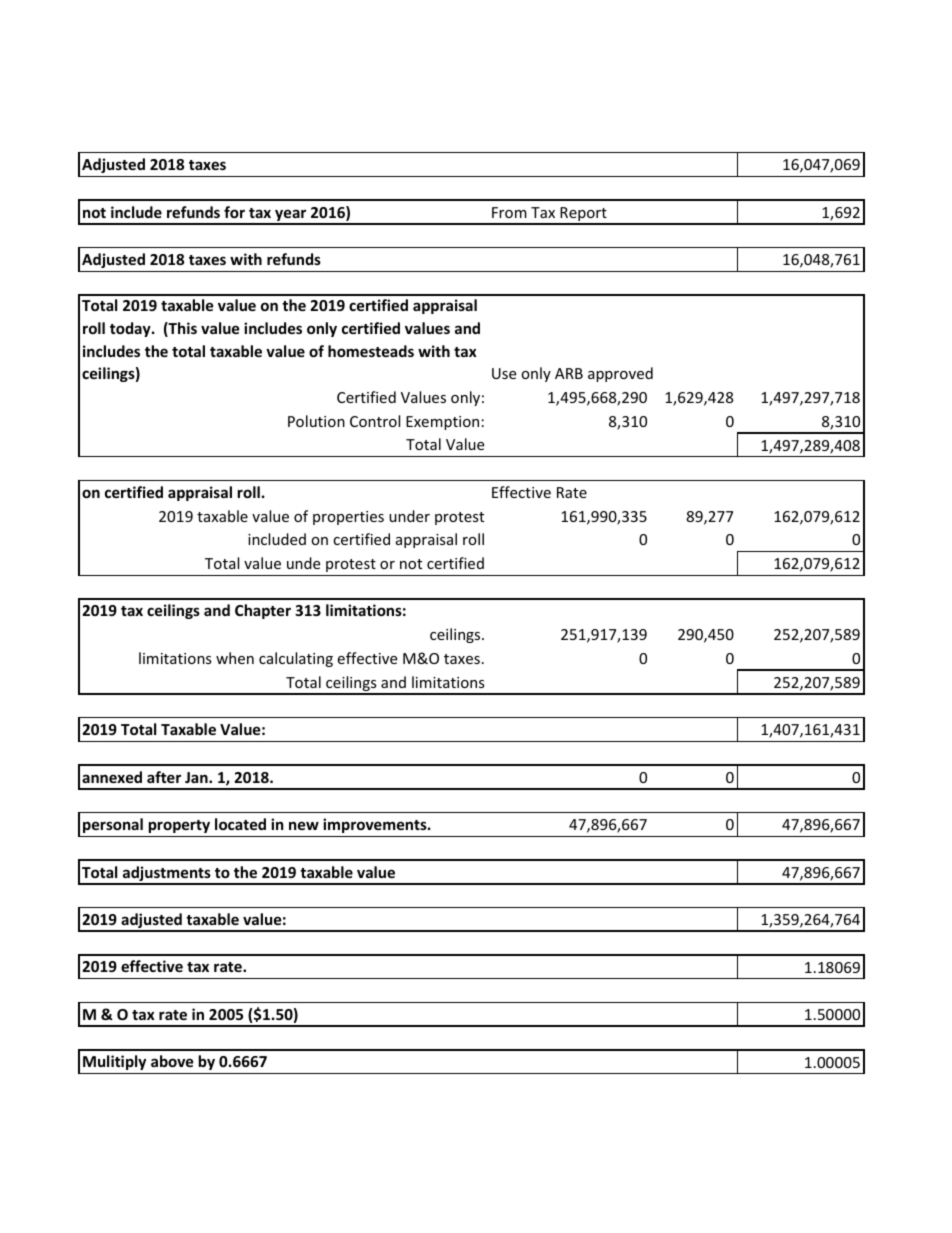  What do you see at coordinates (569, 373) in the screenshot?
I see `ARB` at bounding box center [569, 373].
